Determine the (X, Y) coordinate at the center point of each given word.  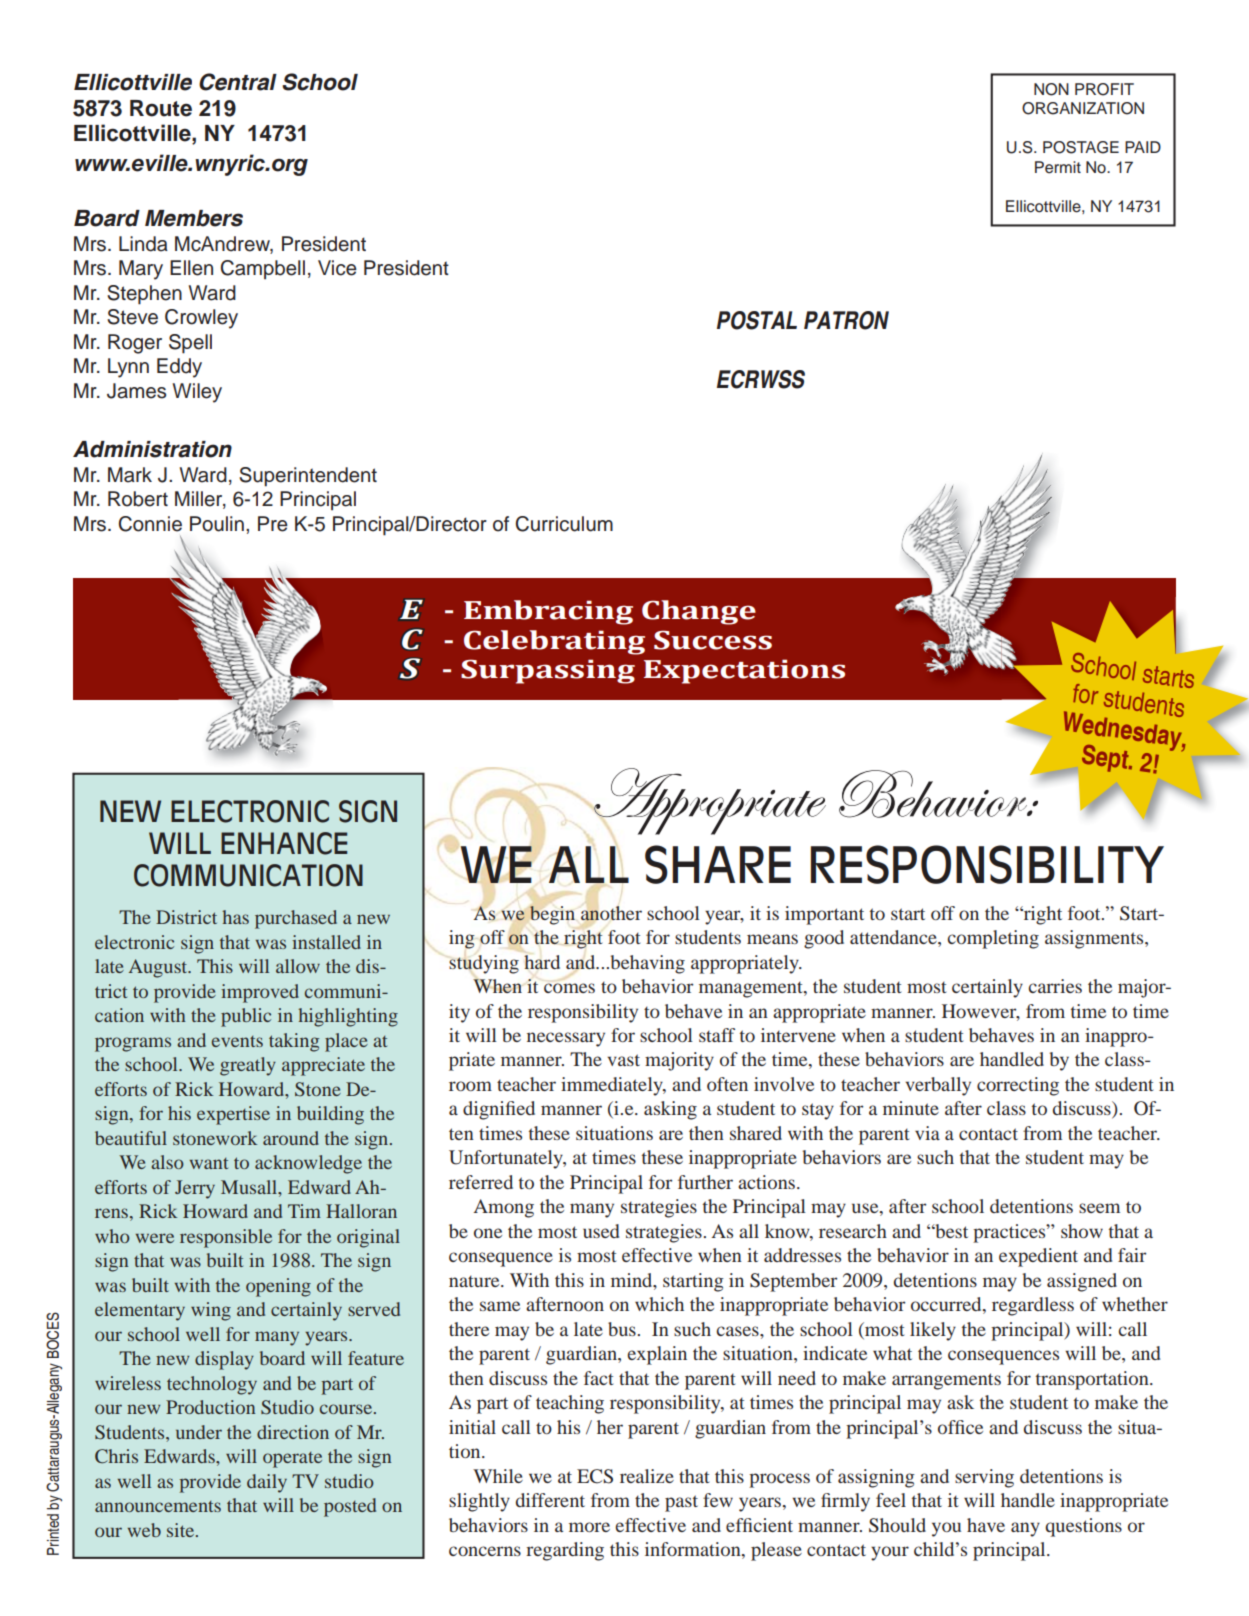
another (611, 912)
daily (267, 1483)
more (589, 1527)
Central (238, 82)
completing (993, 939)
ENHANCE (284, 843)
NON (1051, 89)
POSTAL (757, 320)
